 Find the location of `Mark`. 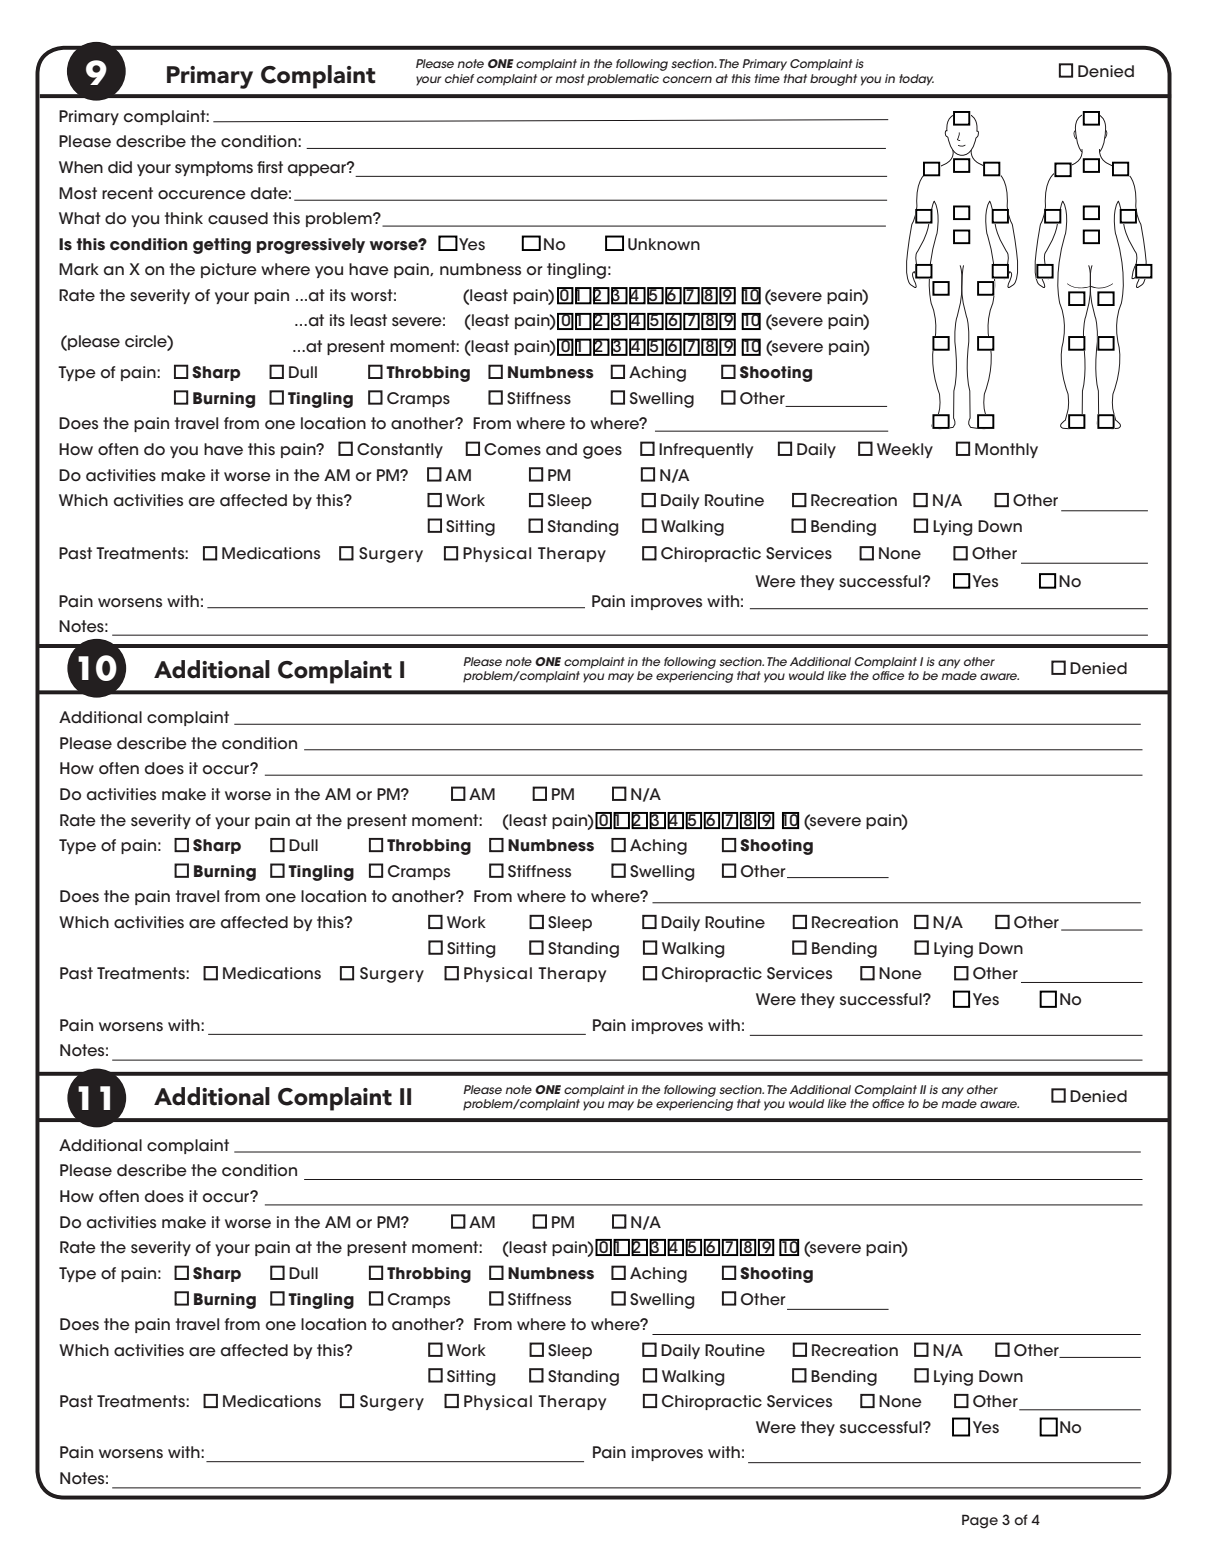

Mark is located at coordinates (79, 269).
